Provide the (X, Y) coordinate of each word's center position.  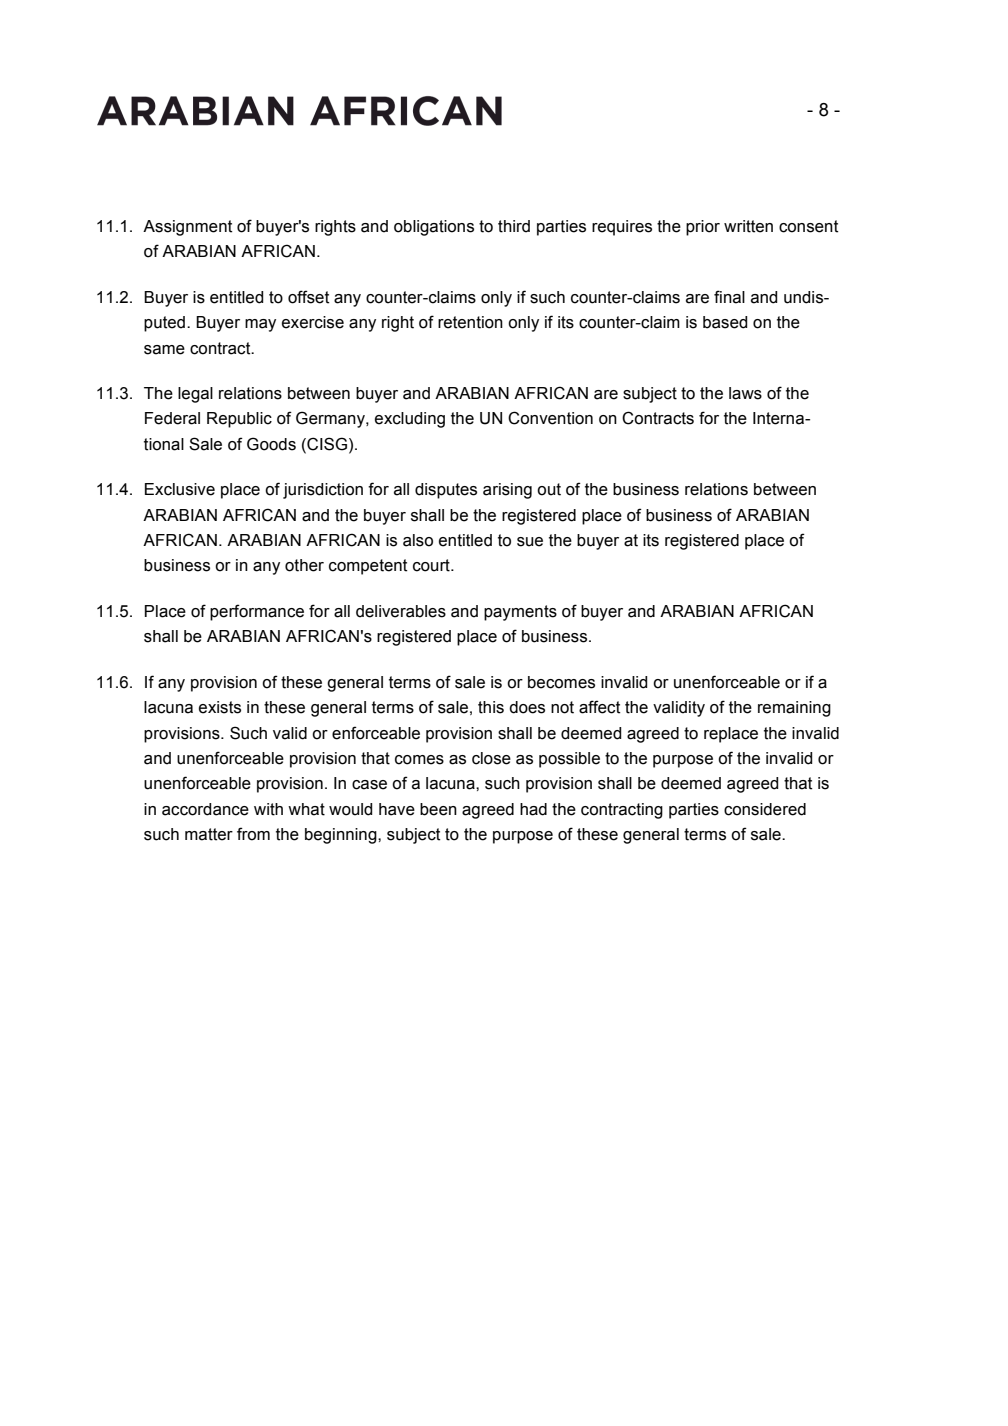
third (514, 226)
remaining (794, 709)
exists (220, 707)
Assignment (188, 228)
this (491, 707)
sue (530, 542)
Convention (550, 418)
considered (765, 809)
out (549, 489)
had (533, 809)
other (304, 565)
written (748, 226)
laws (745, 393)
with (268, 809)
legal (195, 395)
